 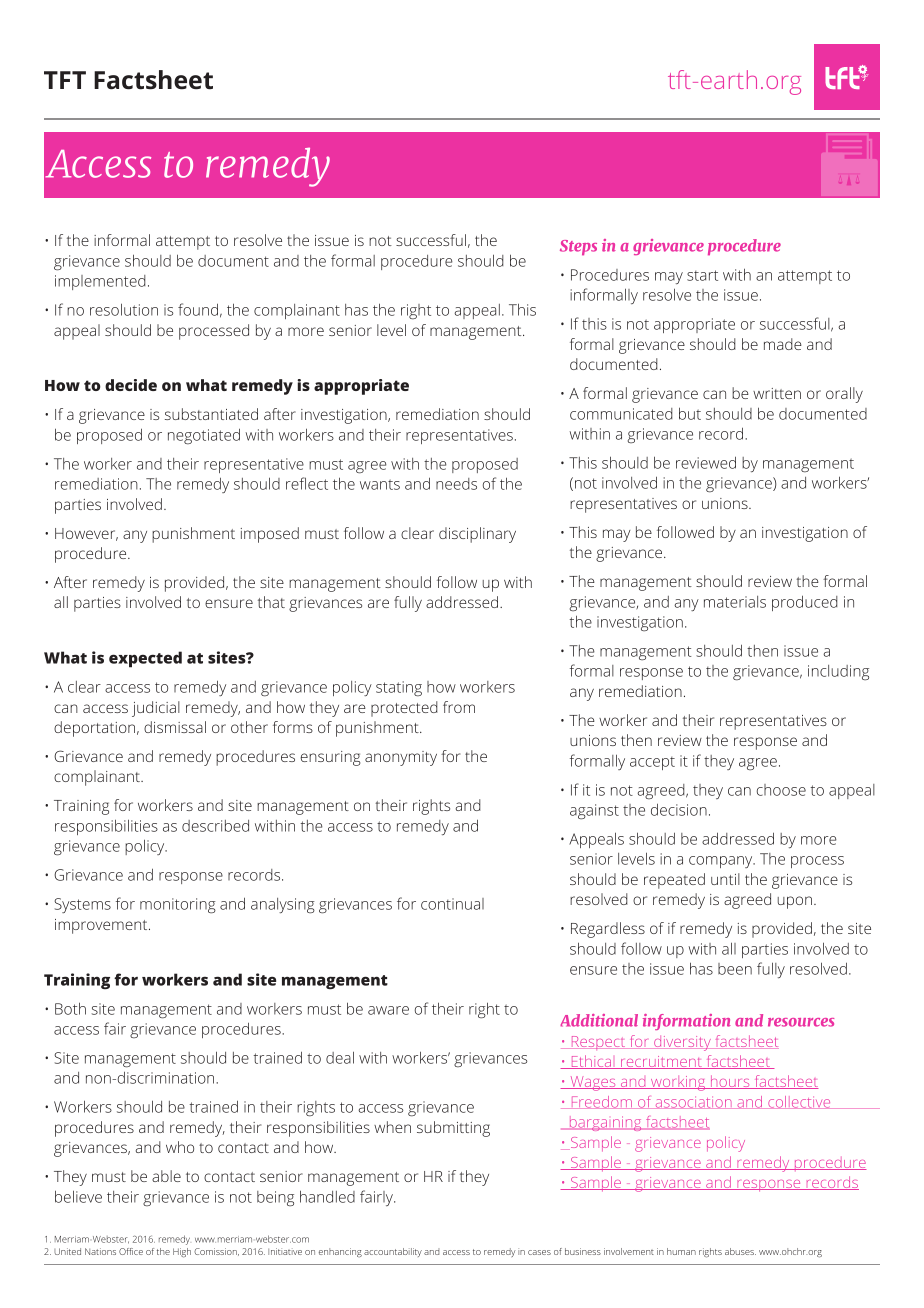 I want to click on start, so click(x=702, y=275).
